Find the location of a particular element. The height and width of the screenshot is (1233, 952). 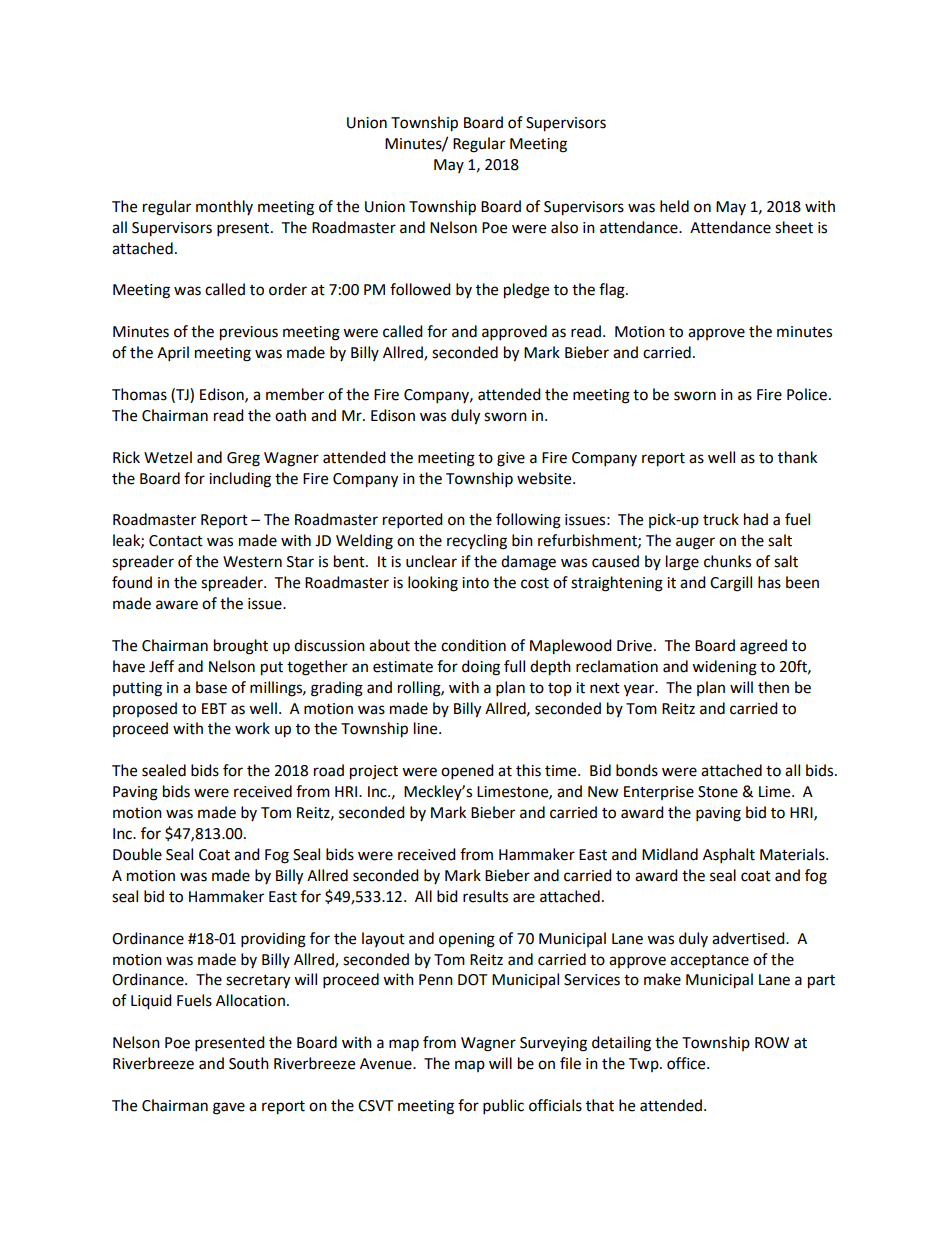

monthly is located at coordinates (224, 207).
